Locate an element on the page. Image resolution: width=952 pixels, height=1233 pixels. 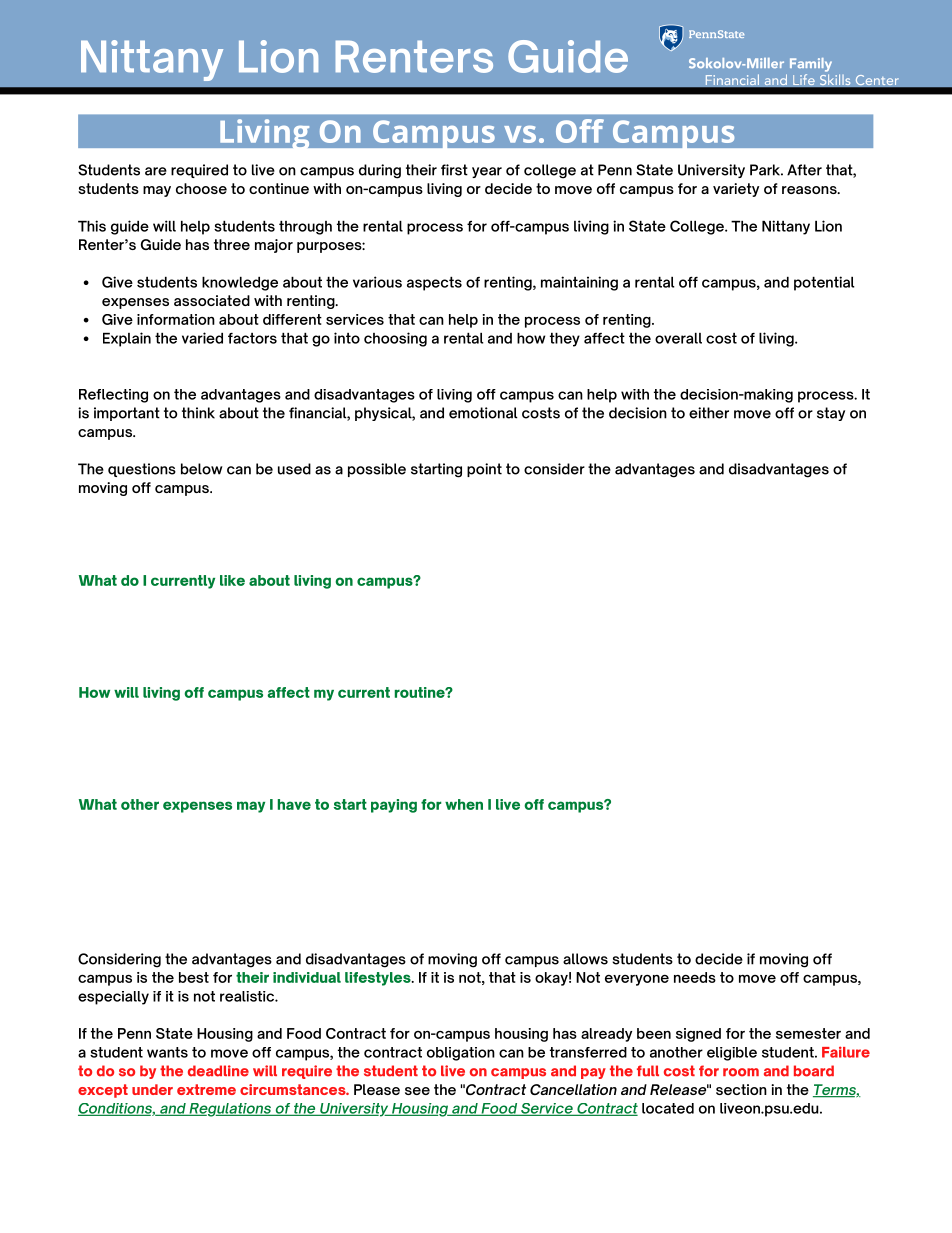
like is located at coordinates (232, 580).
